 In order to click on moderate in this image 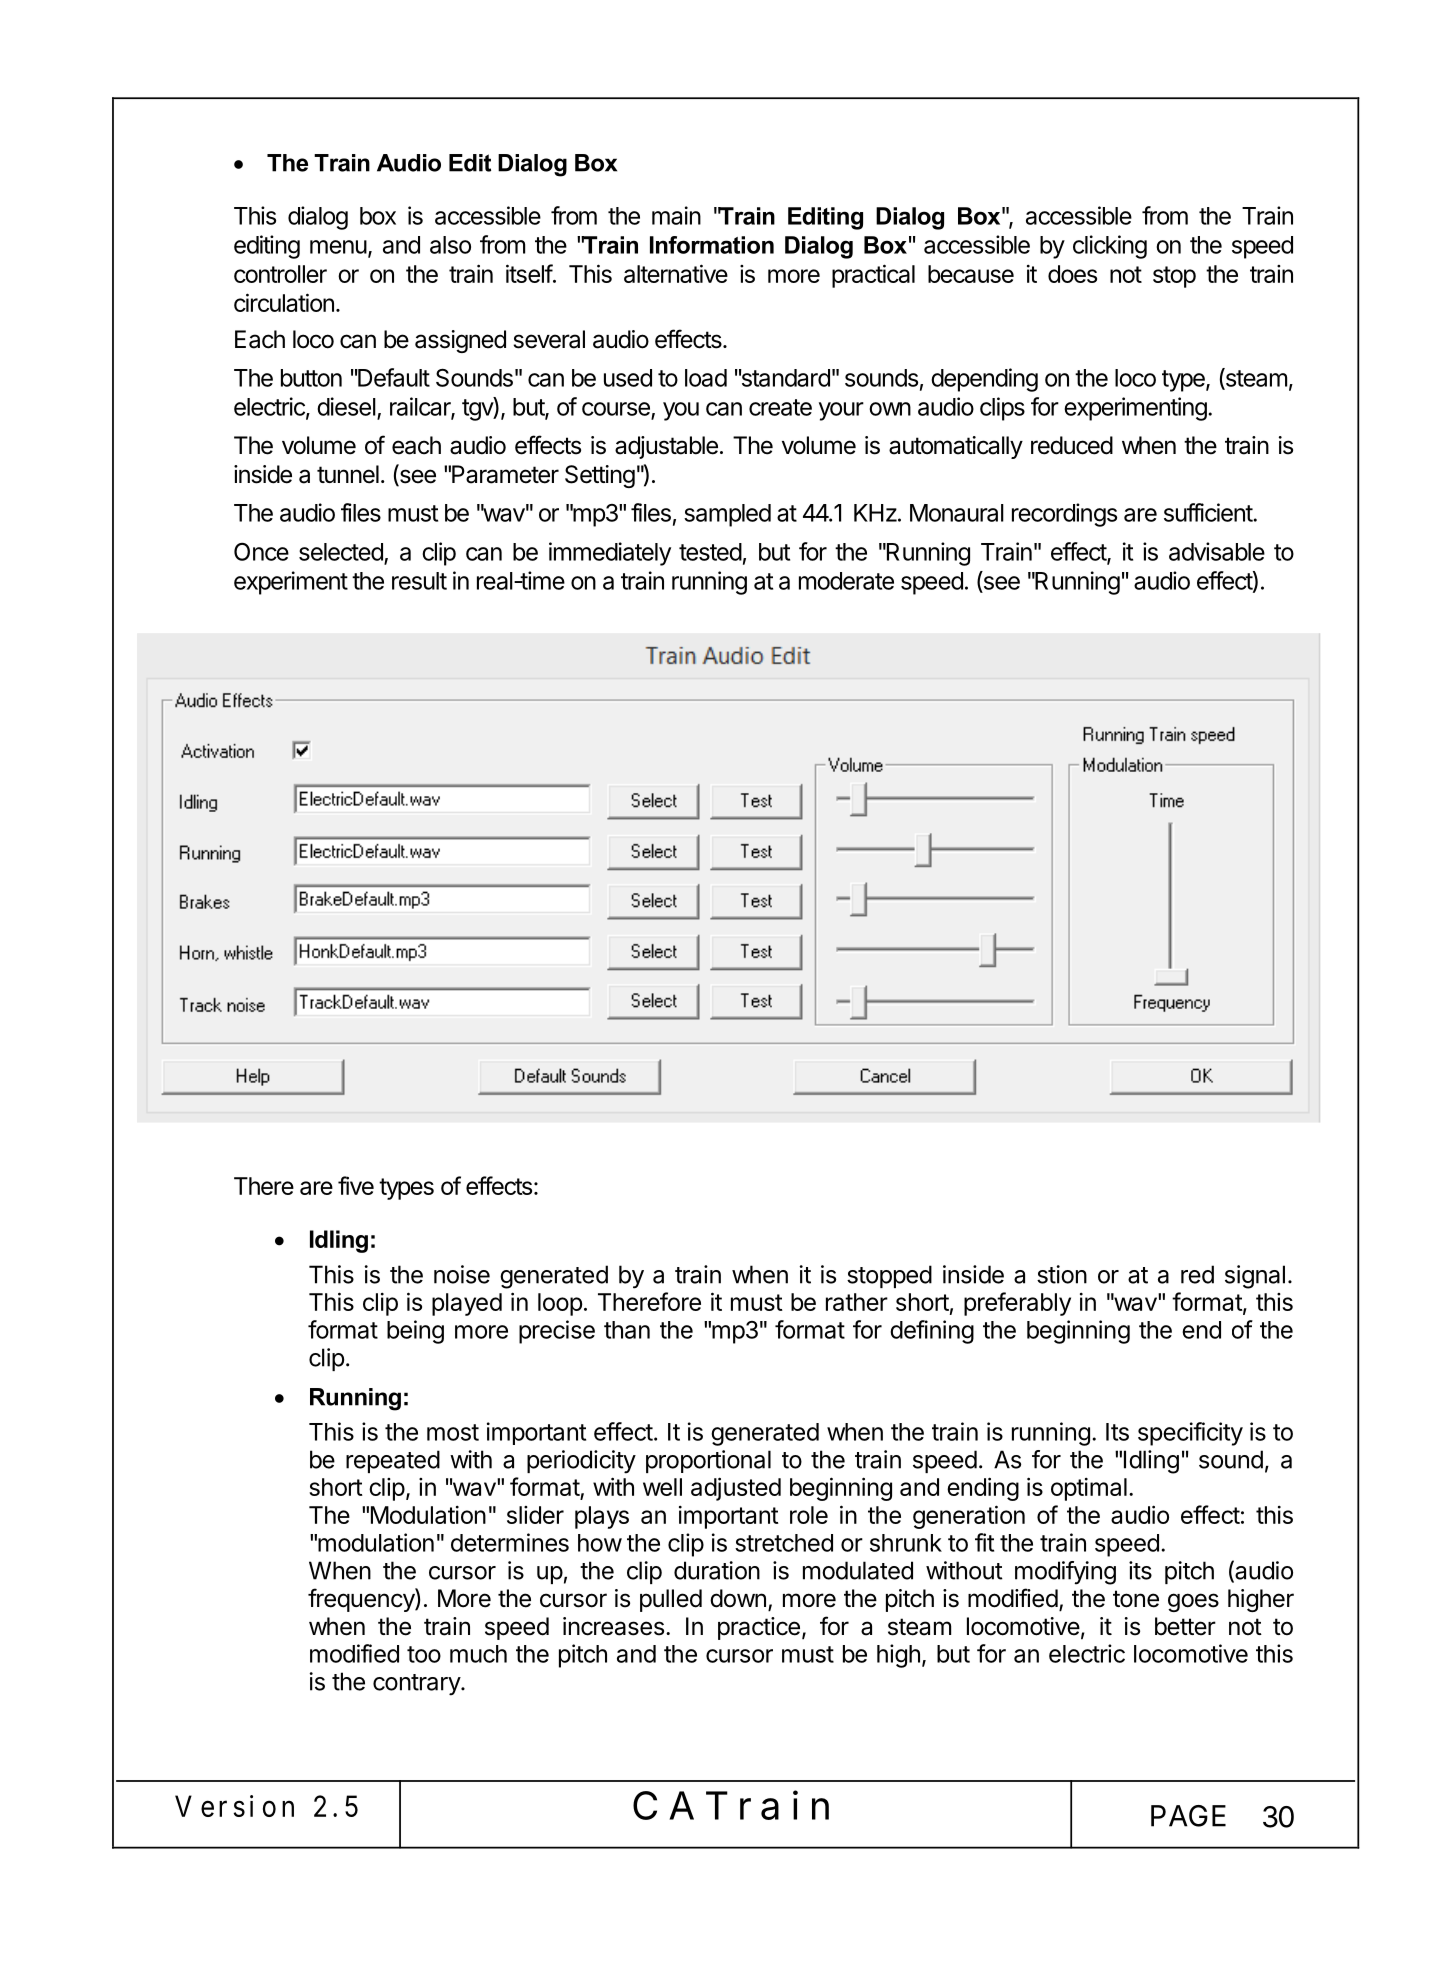, I will do `click(846, 581)`.
